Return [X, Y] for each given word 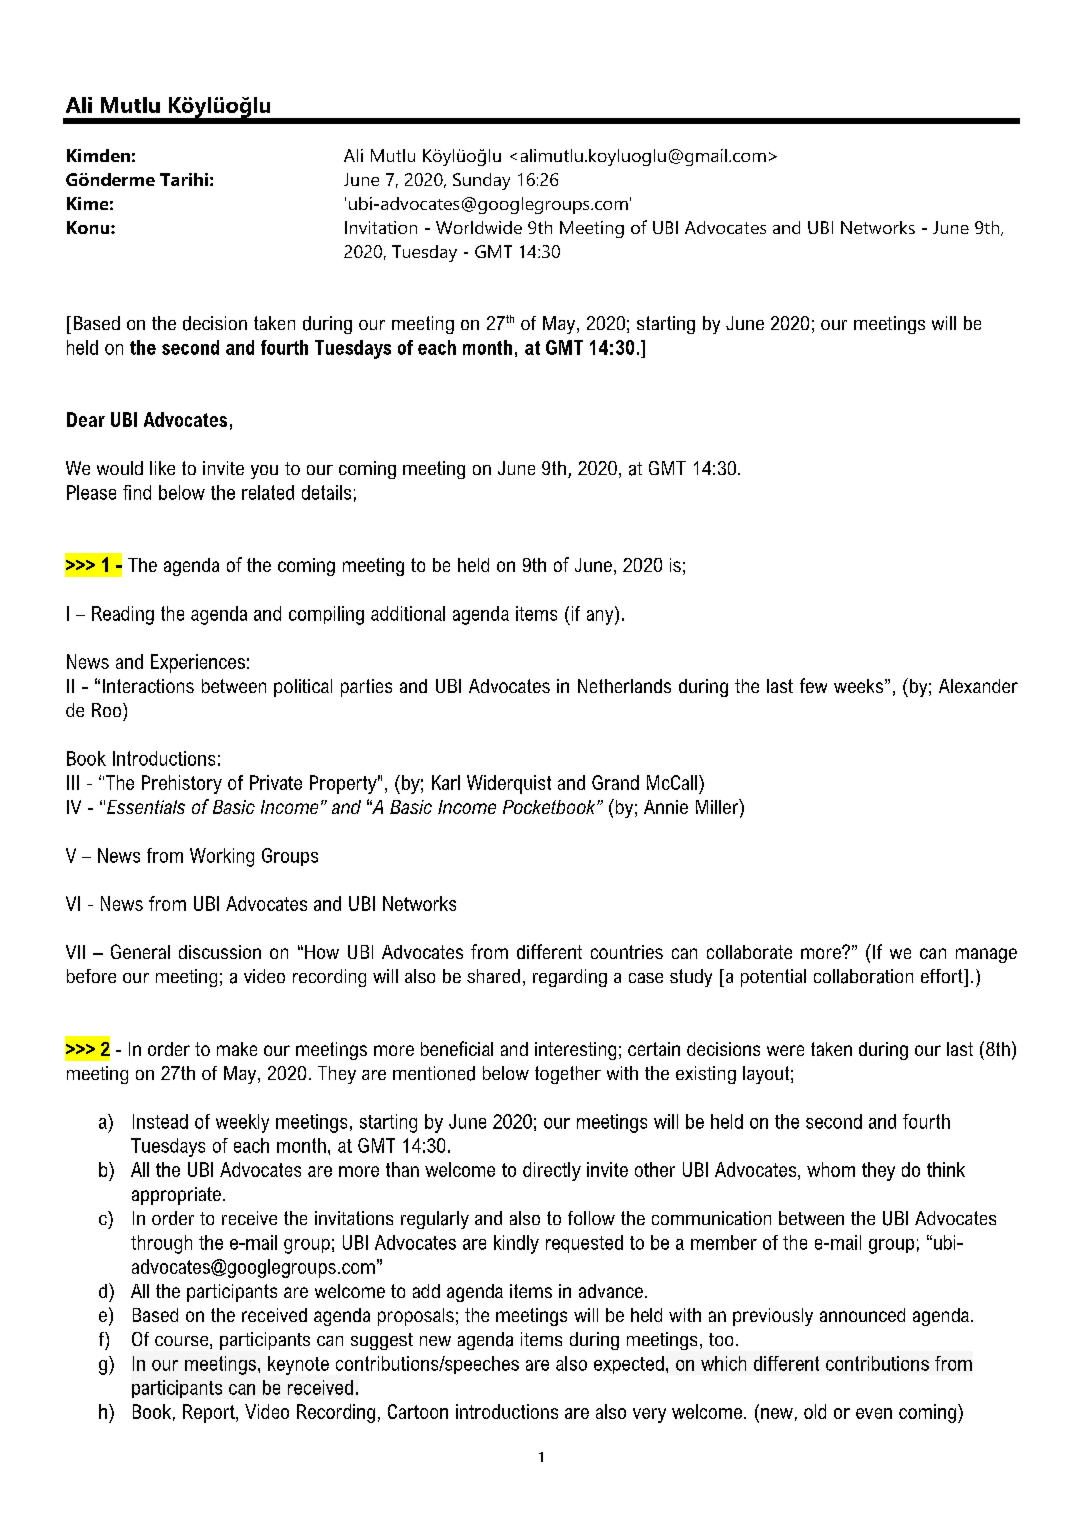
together [568, 1075]
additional [408, 613]
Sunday [481, 181]
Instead [160, 1121]
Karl [446, 782]
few [813, 685]
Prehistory [182, 784]
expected [629, 1365]
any [601, 616]
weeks [860, 686]
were [785, 1050]
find [137, 492]
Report [210, 1413]
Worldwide [479, 227]
